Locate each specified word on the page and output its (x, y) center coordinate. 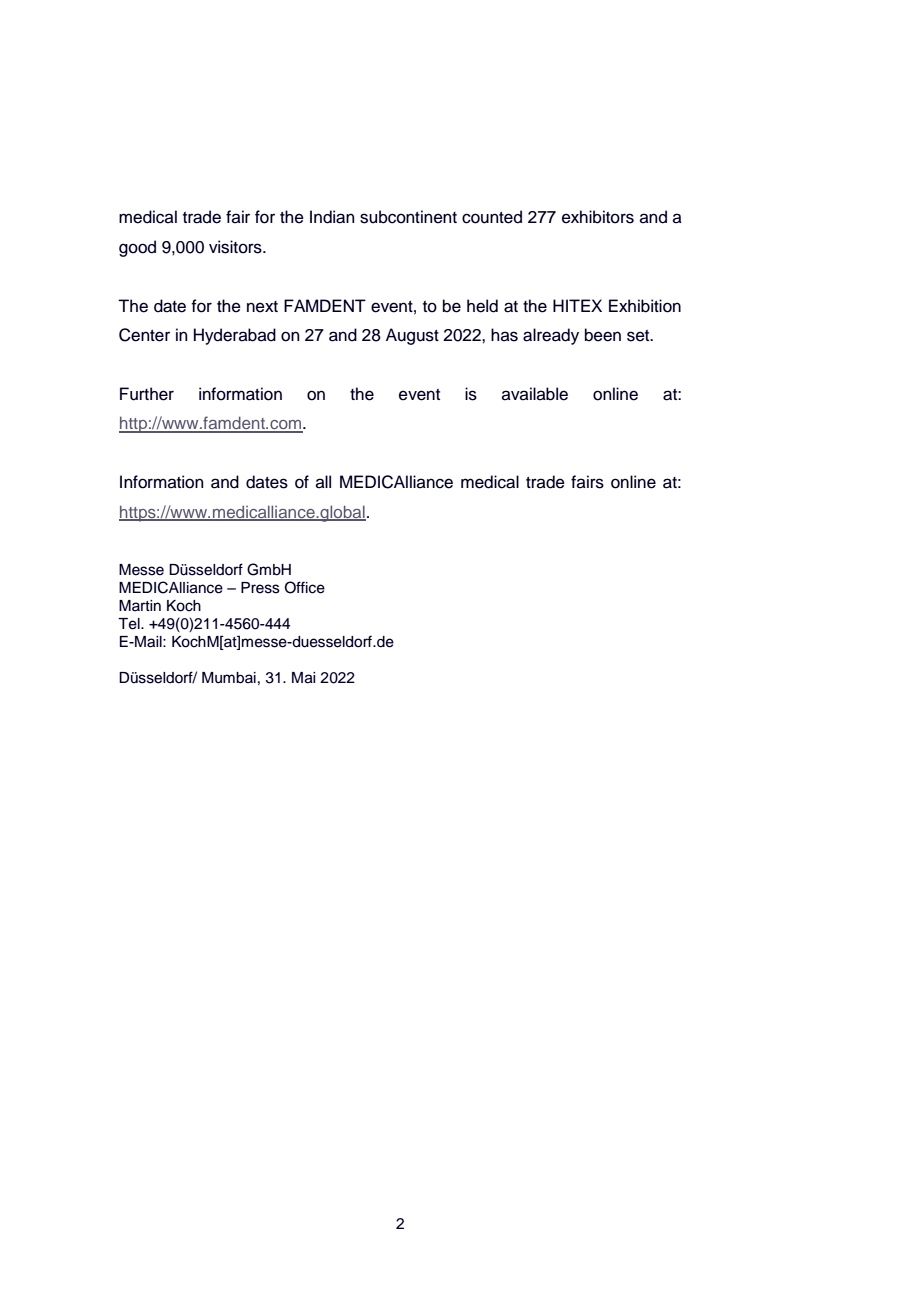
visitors (236, 247)
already (551, 336)
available (535, 394)
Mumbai (229, 678)
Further (147, 394)
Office (305, 587)
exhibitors (598, 217)
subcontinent (408, 217)
